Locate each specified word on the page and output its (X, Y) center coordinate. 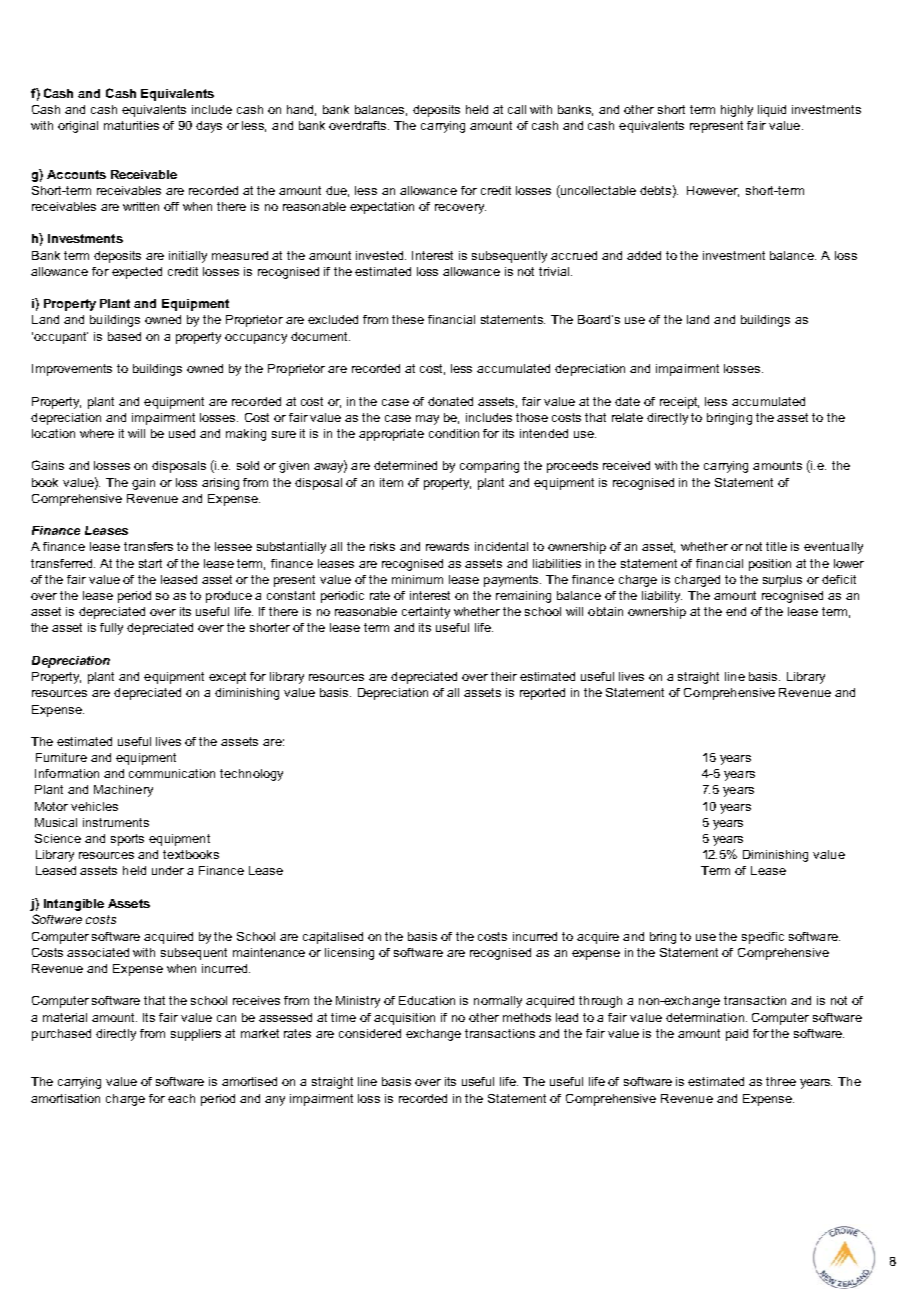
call (517, 109)
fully (111, 629)
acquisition (404, 1019)
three (781, 1081)
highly (737, 111)
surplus (782, 581)
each (181, 1098)
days (209, 127)
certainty (426, 613)
